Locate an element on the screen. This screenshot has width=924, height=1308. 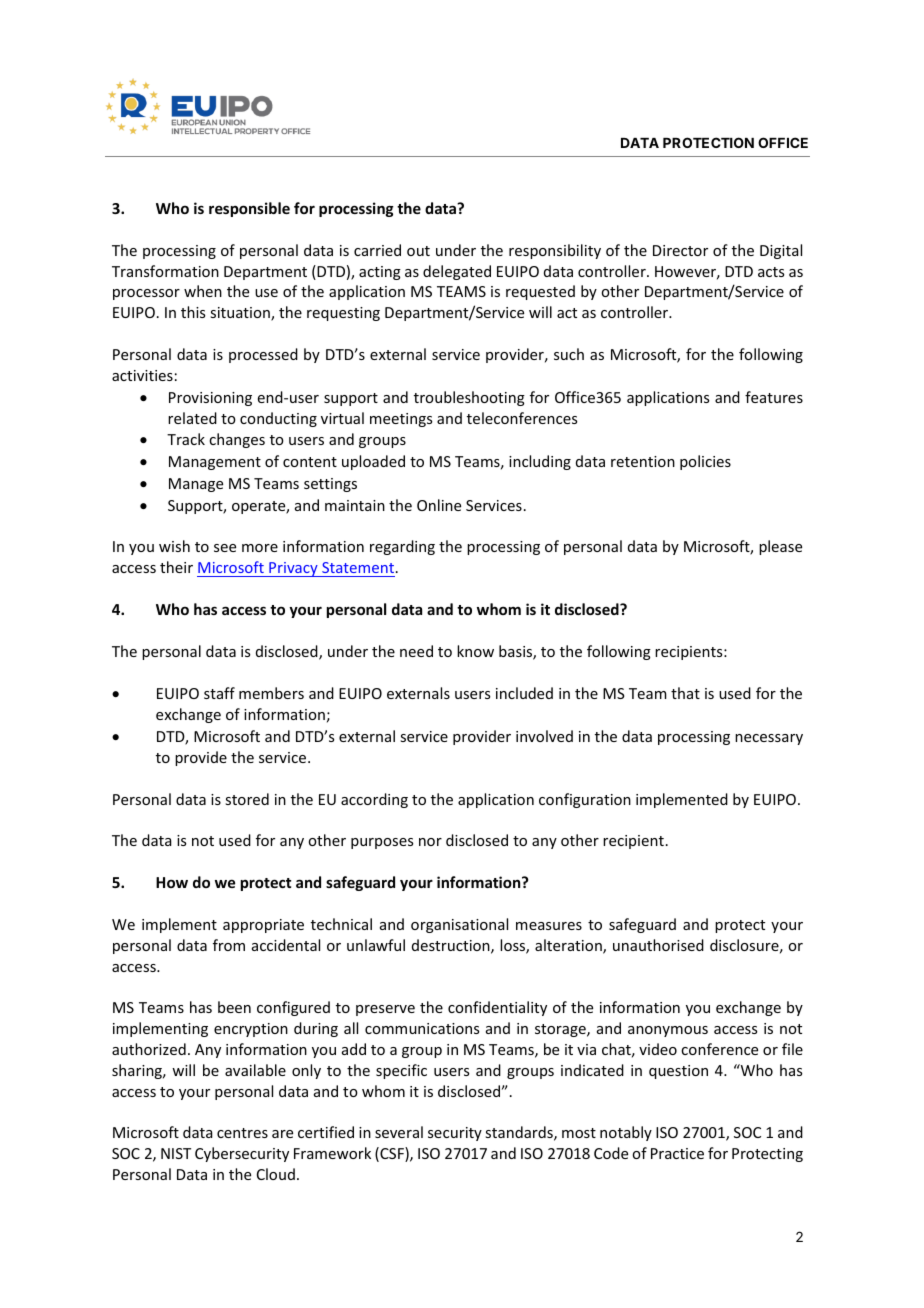
Director is located at coordinates (680, 250).
